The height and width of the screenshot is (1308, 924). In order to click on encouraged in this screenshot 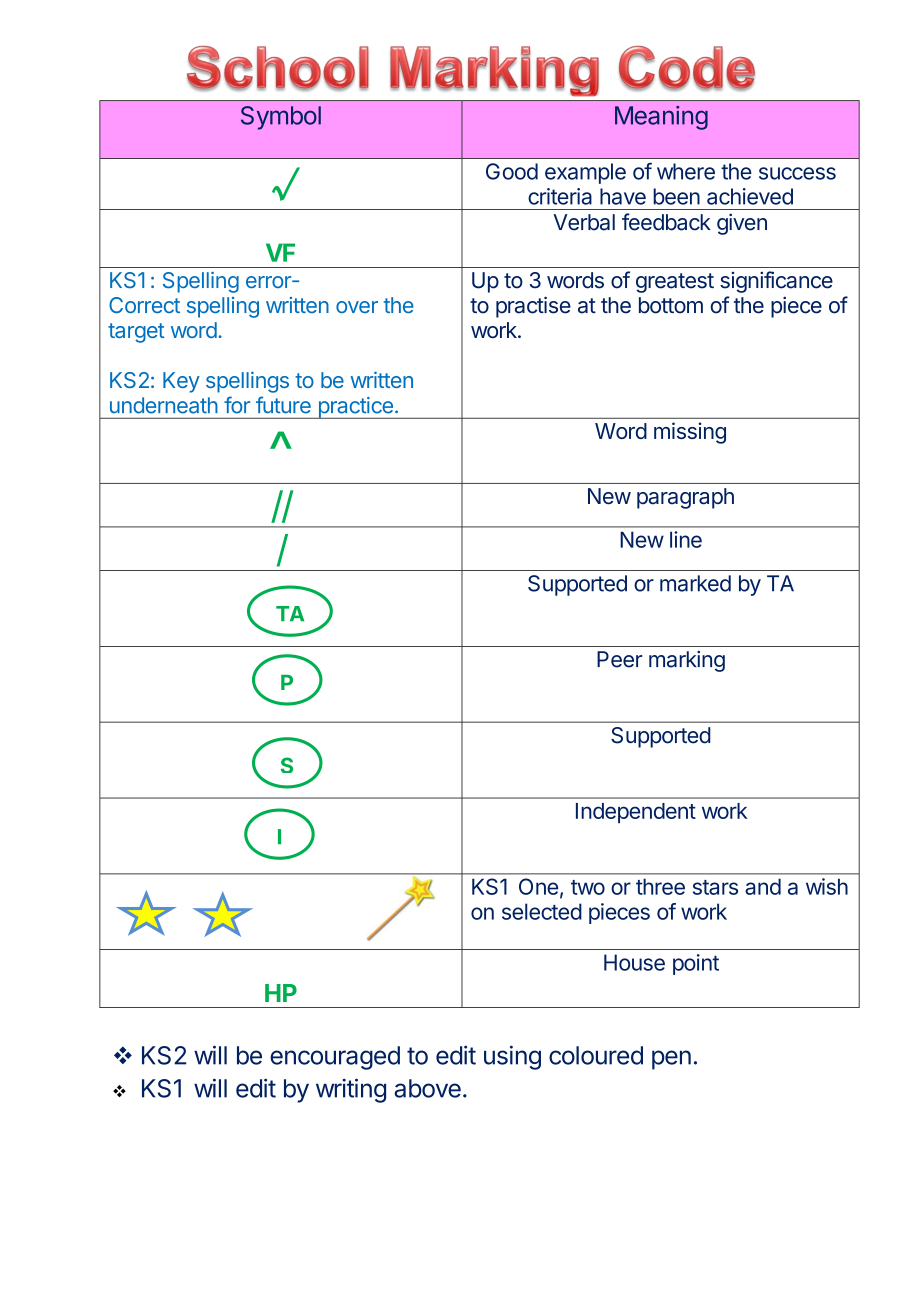, I will do `click(335, 1058)`.
